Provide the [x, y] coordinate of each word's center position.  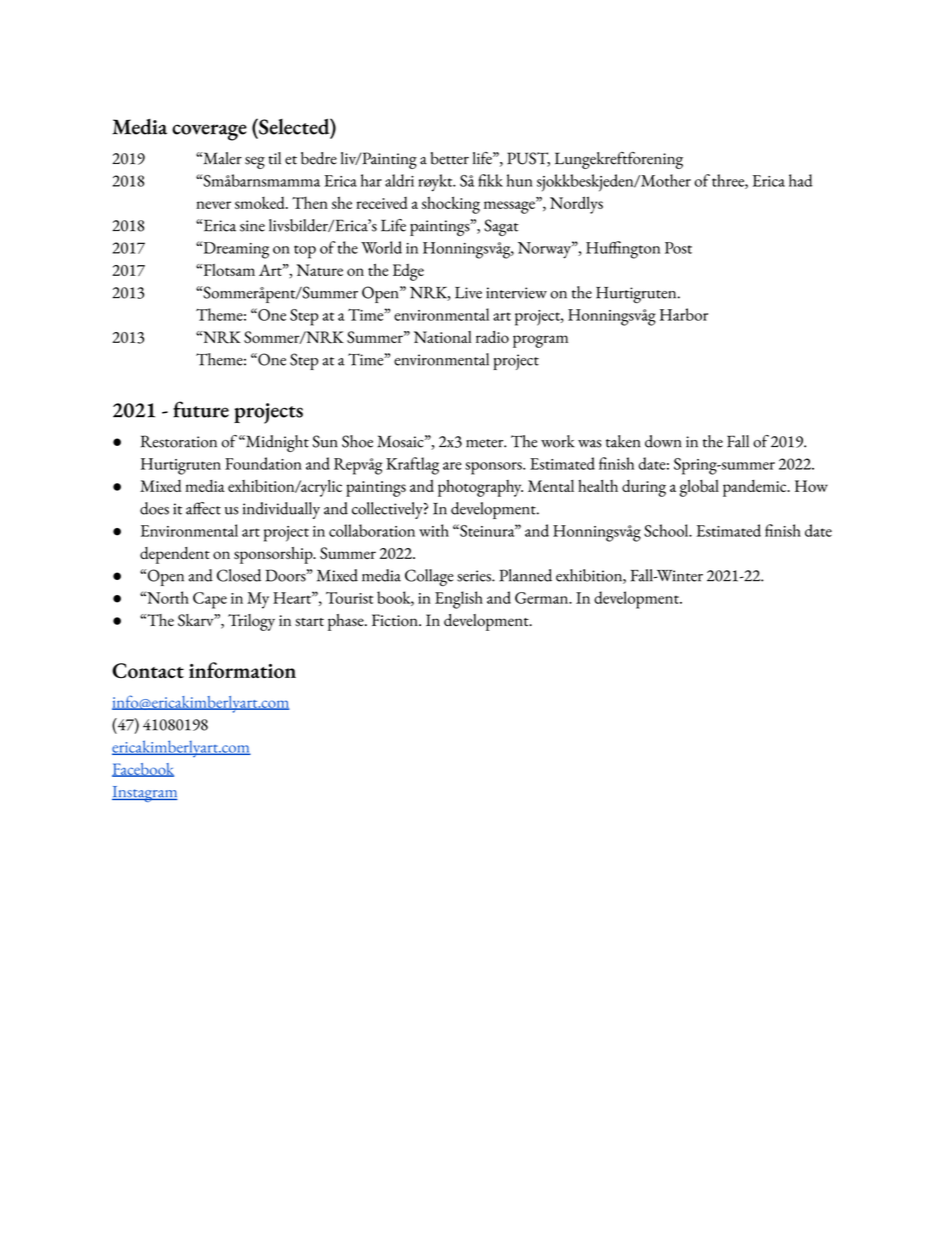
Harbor [684, 314]
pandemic [756, 488]
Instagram [145, 794]
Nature [319, 270]
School [667, 530]
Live [468, 293]
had [801, 180]
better [450, 158]
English [459, 600]
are [452, 466]
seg [255, 162]
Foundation [263, 463]
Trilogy [251, 622]
